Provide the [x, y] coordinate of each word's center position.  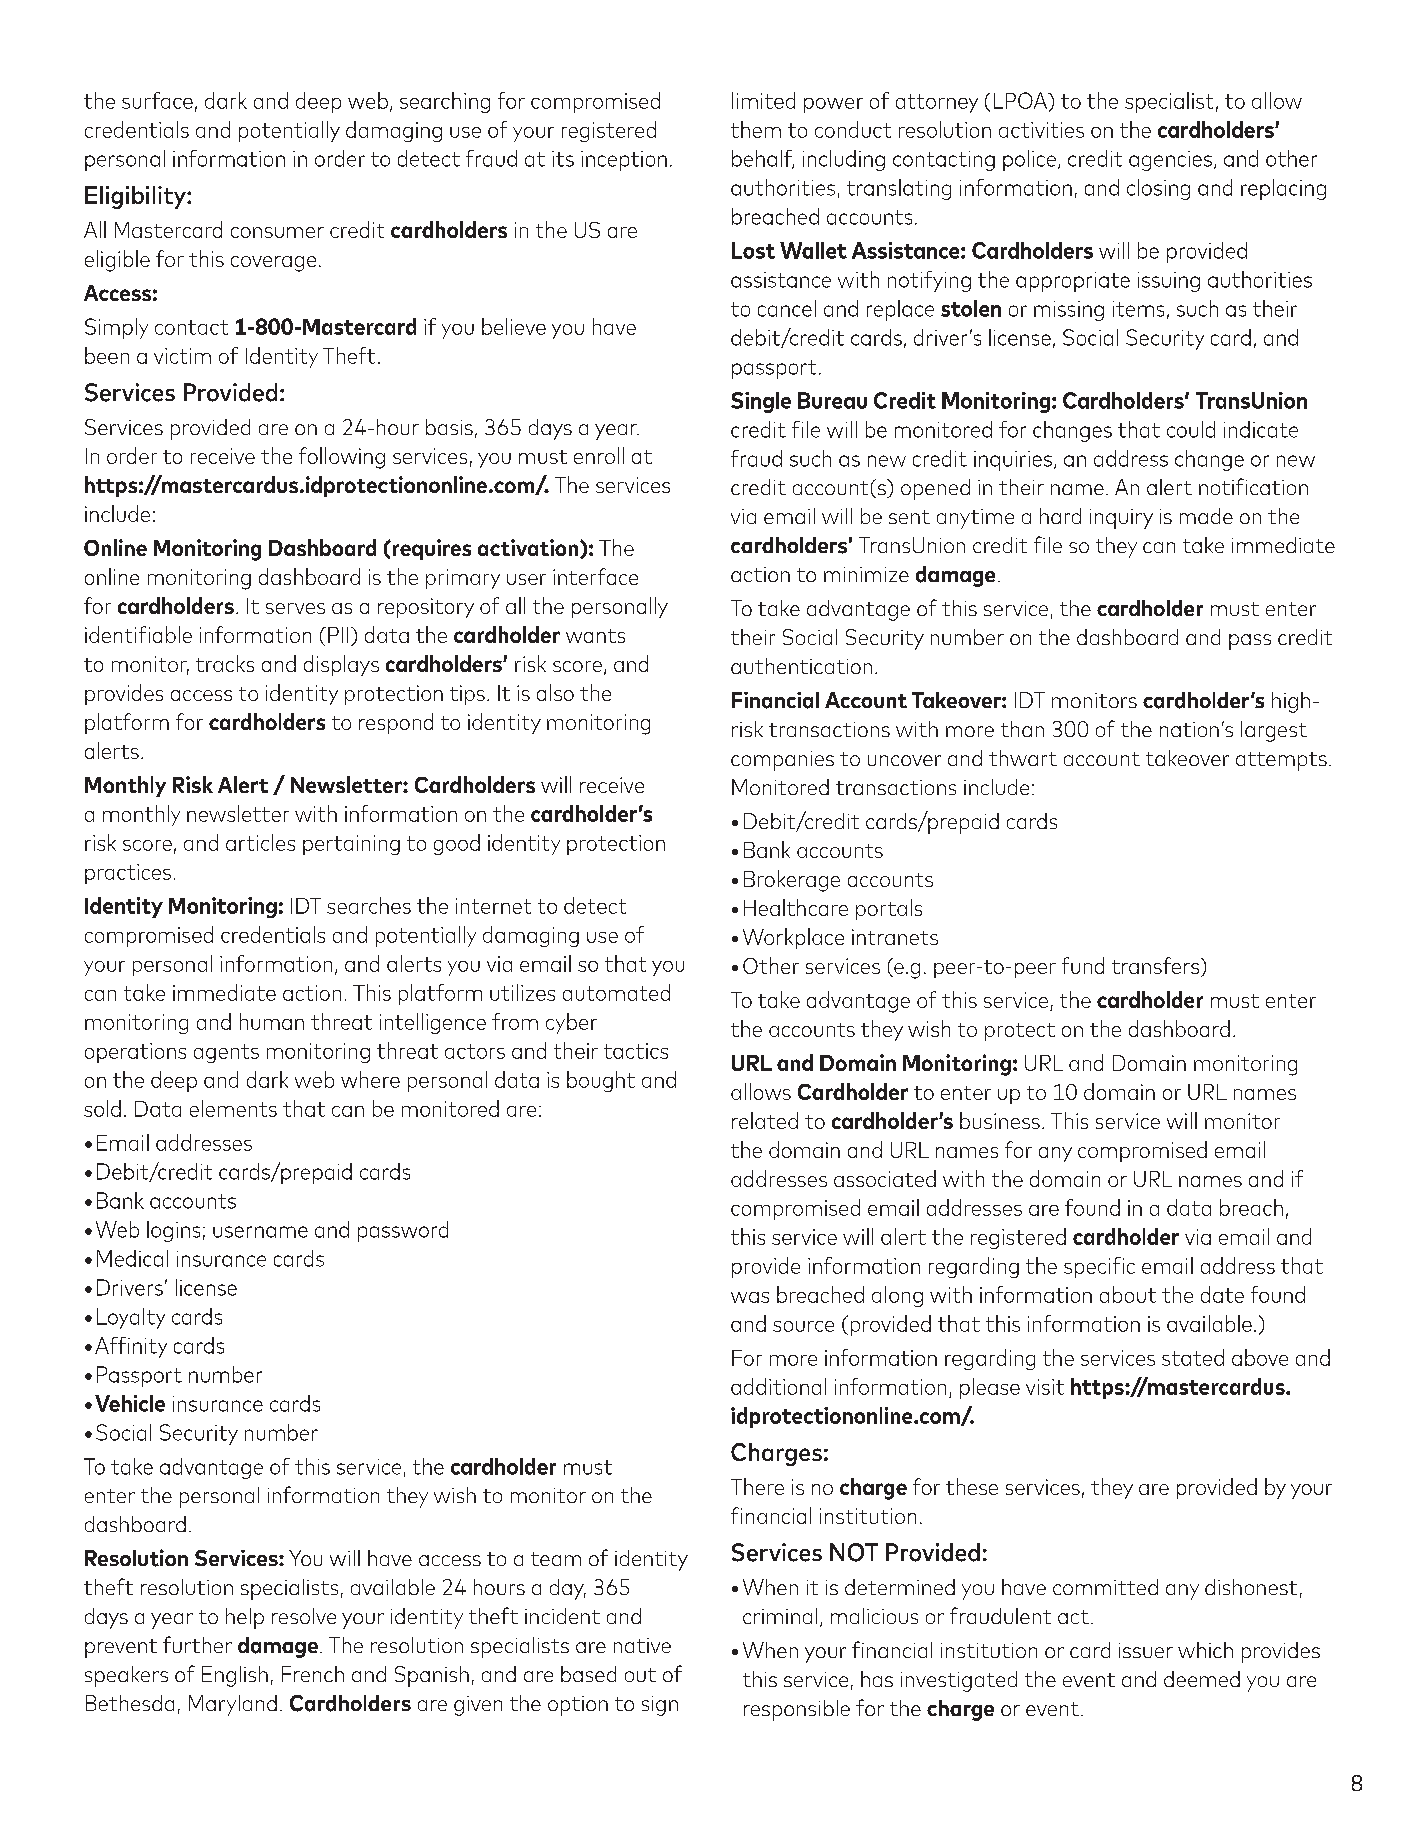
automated [616, 992]
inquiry [1121, 519]
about [1128, 1294]
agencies [1170, 161]
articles [260, 842]
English [235, 1676]
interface [595, 576]
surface [157, 100]
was [750, 1297]
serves [295, 608]
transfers [1157, 967]
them [756, 129]
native [642, 1645]
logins [173, 1231]
